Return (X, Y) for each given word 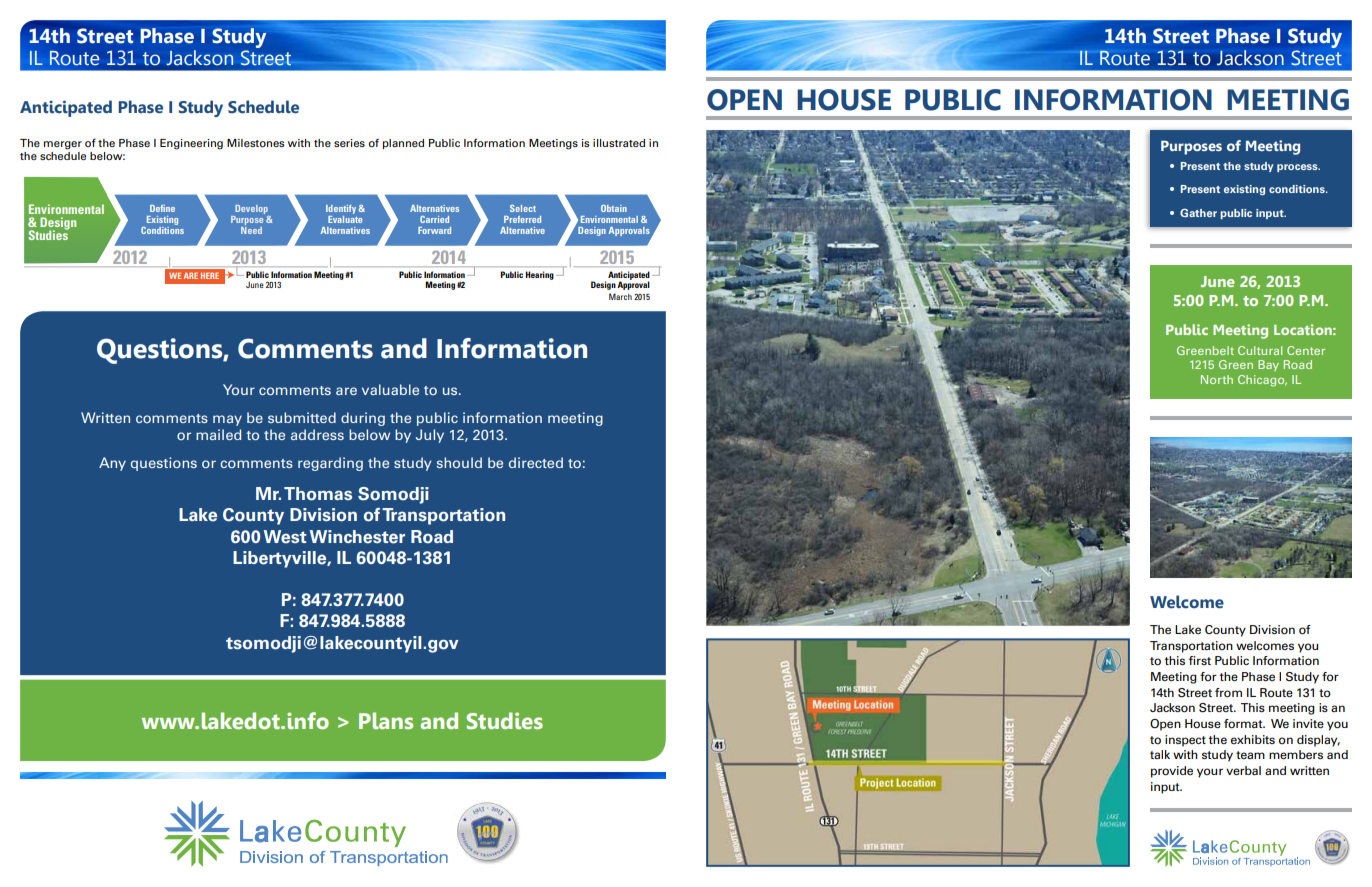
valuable (390, 389)
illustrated (619, 143)
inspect (1185, 741)
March (620, 296)
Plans (386, 720)
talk (1160, 754)
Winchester (357, 537)
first (1200, 660)
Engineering (191, 144)
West (285, 537)
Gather (1198, 212)
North (1217, 379)
